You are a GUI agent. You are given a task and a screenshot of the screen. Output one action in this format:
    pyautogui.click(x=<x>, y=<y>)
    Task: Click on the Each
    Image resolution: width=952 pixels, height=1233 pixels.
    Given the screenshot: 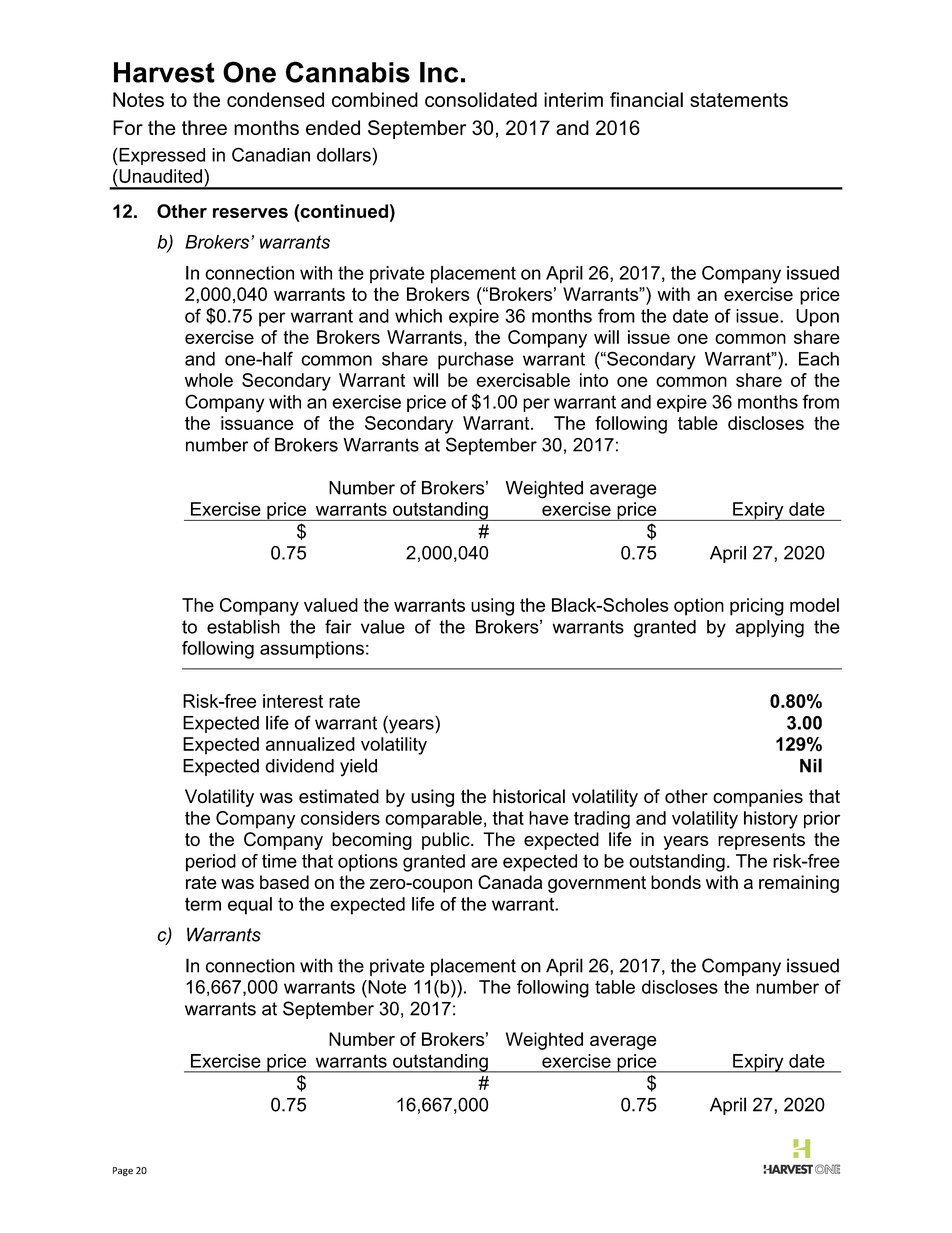 What is the action you would take?
    pyautogui.click(x=819, y=359)
